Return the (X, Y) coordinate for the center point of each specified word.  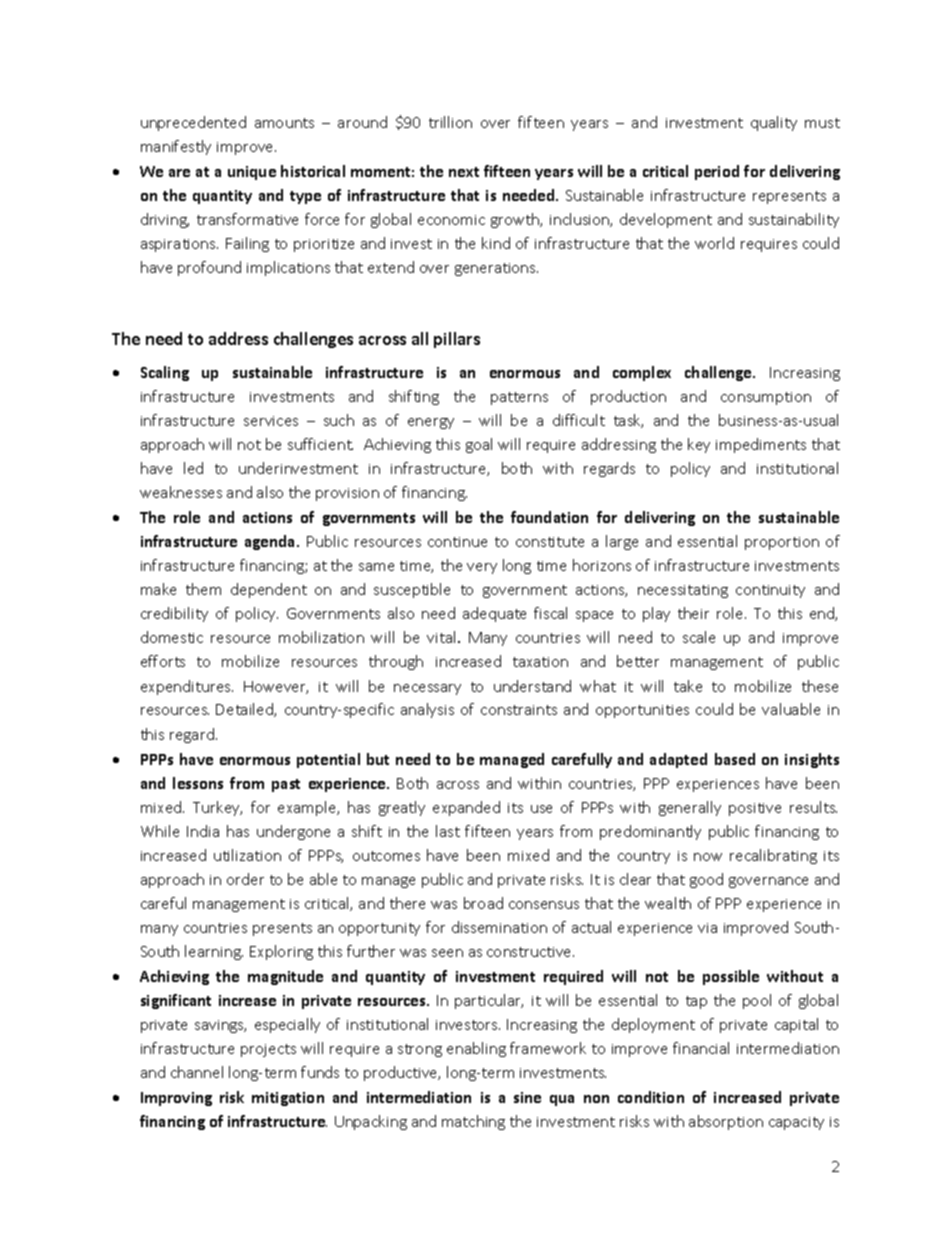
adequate (494, 614)
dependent (269, 590)
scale (699, 637)
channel (197, 1072)
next (464, 172)
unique (252, 173)
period (717, 172)
